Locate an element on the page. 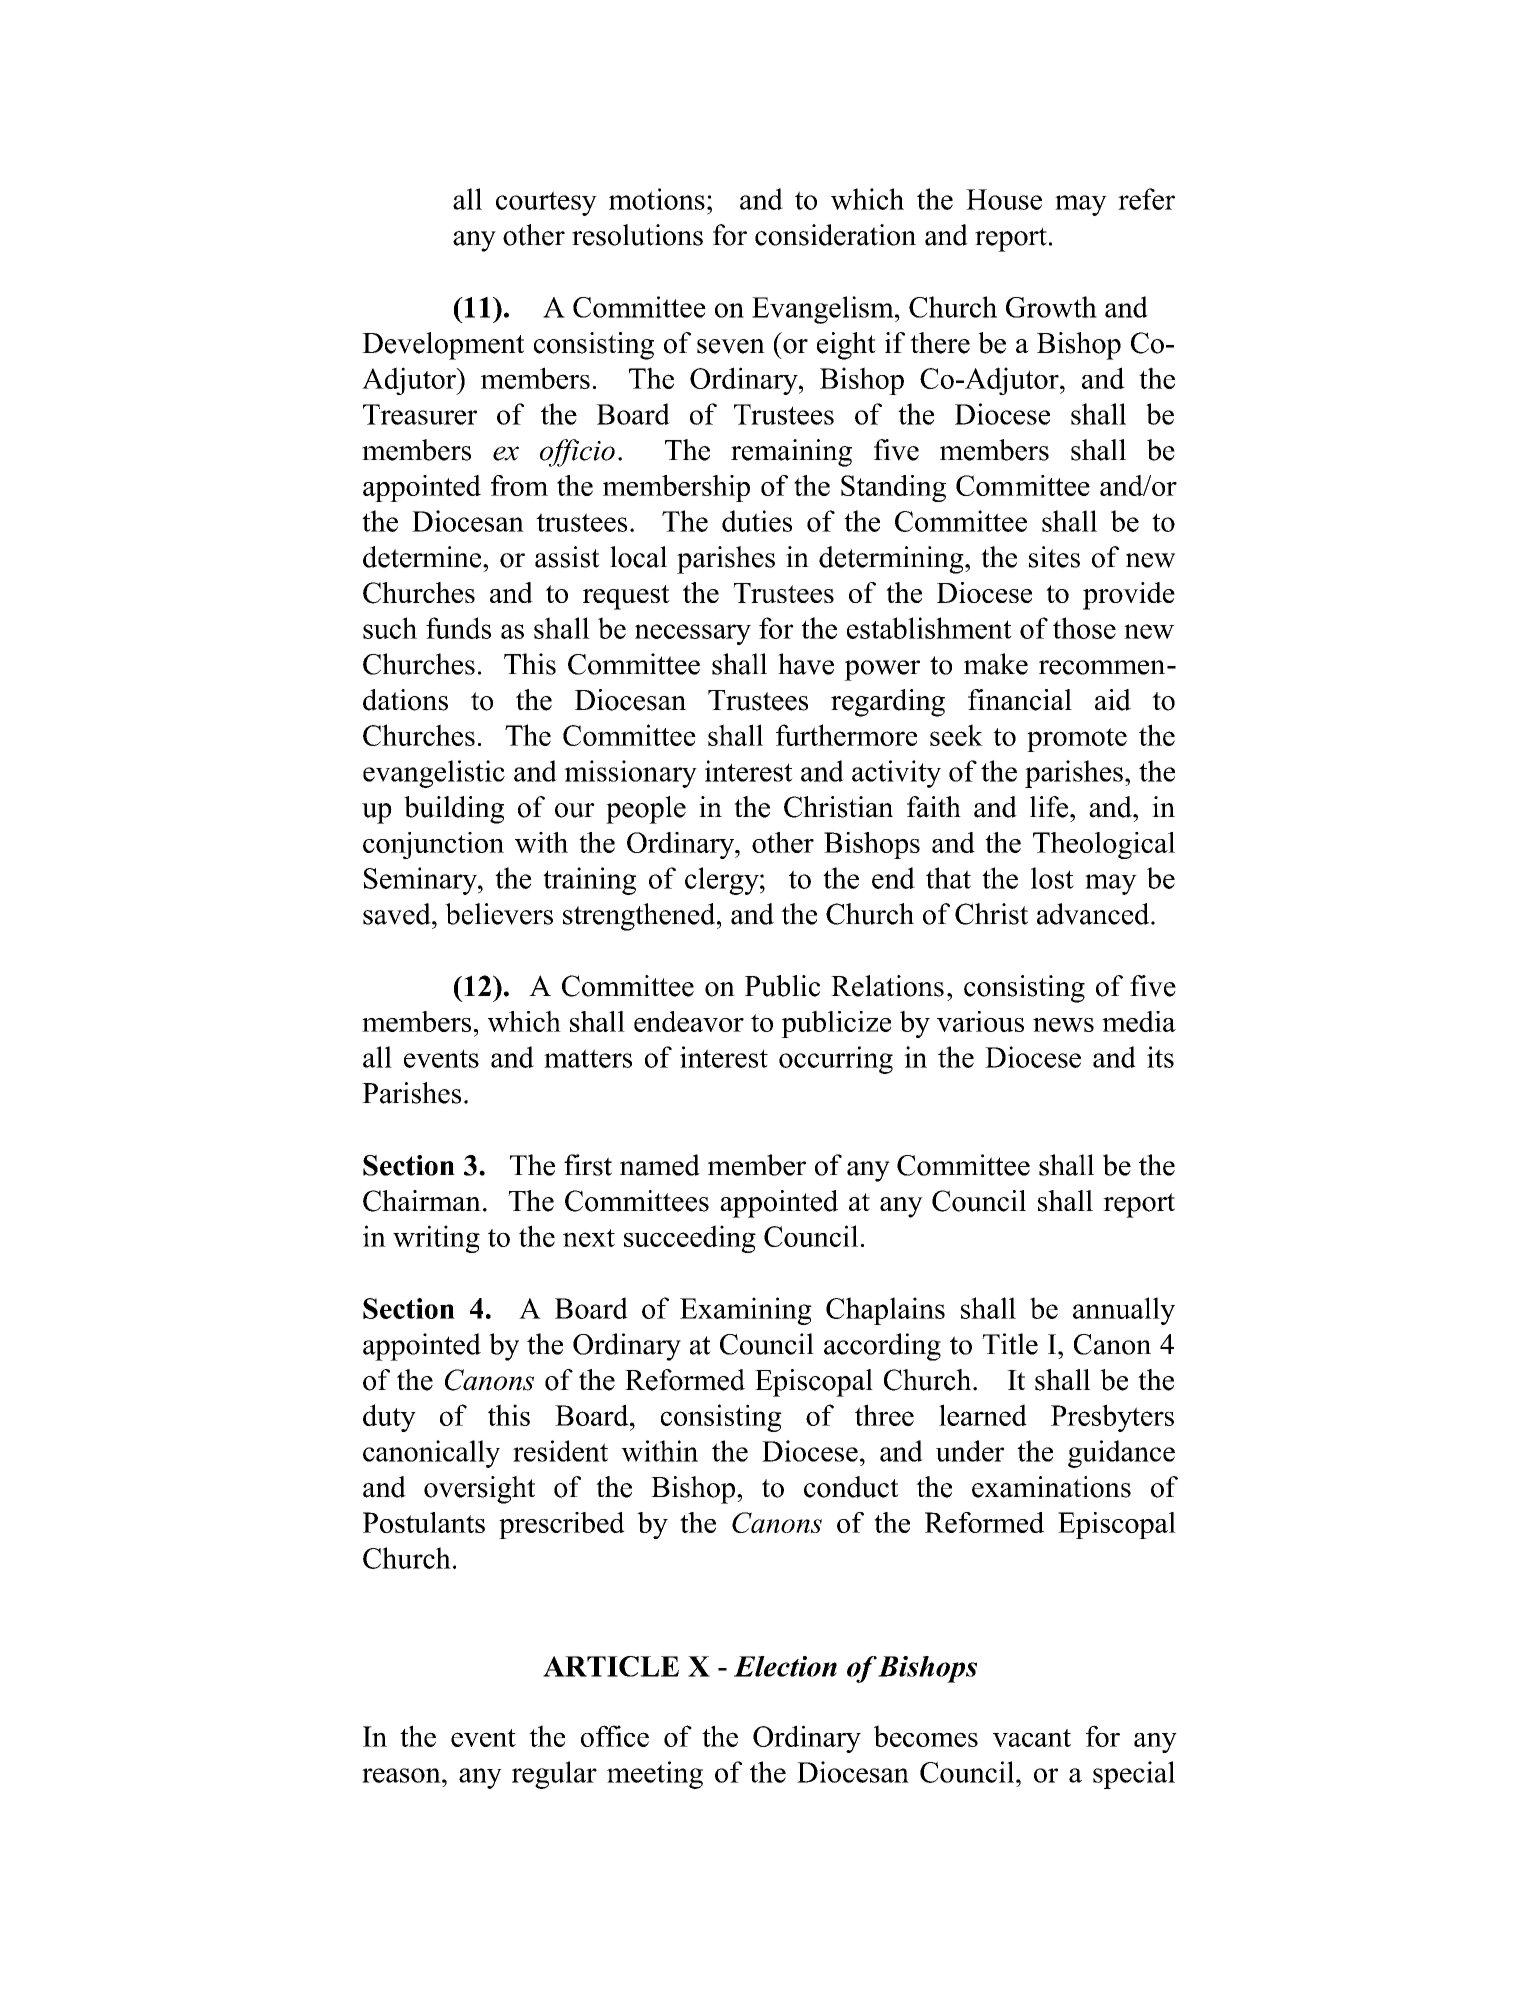  Growth is located at coordinates (1051, 307).
